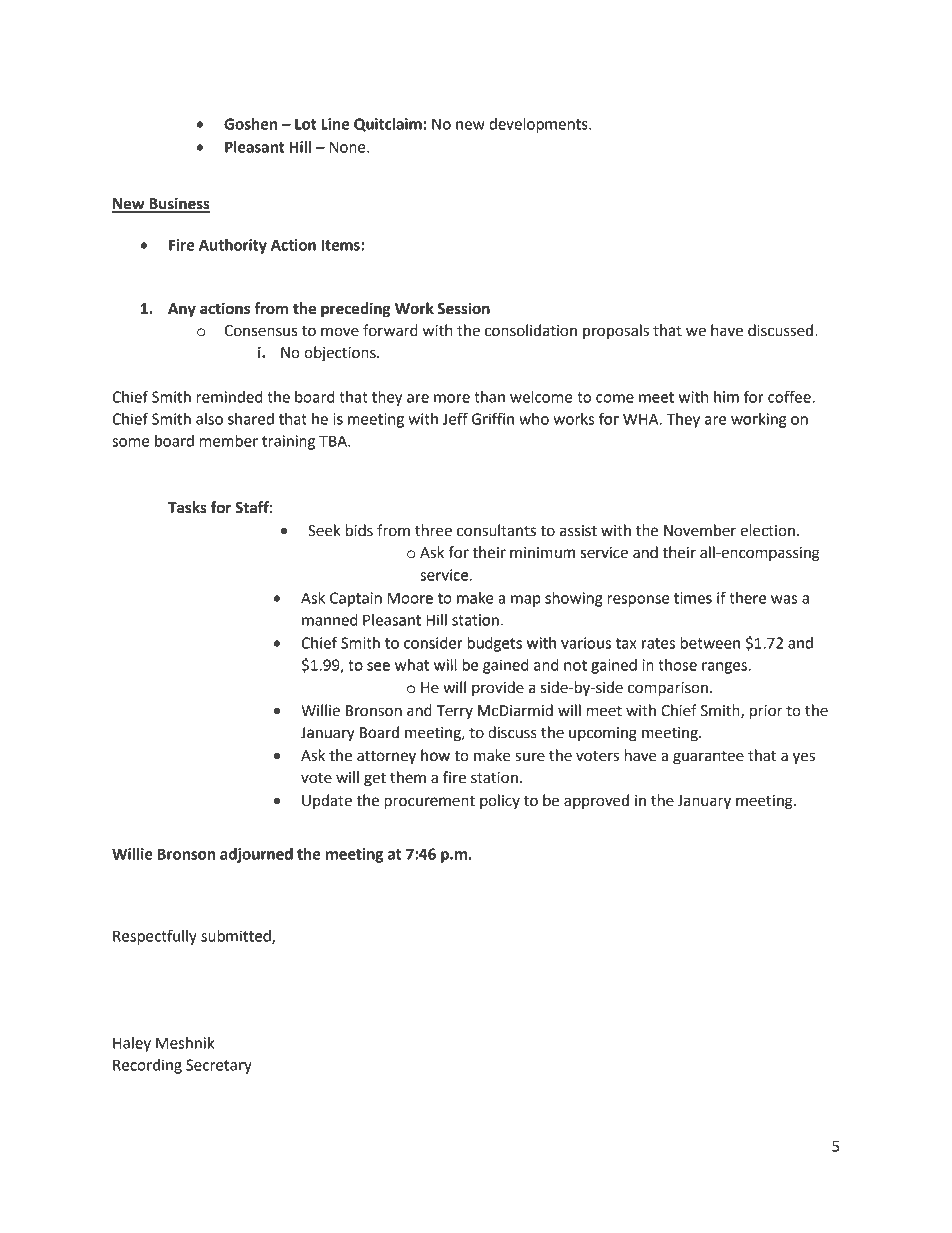  I want to click on there, so click(747, 598).
